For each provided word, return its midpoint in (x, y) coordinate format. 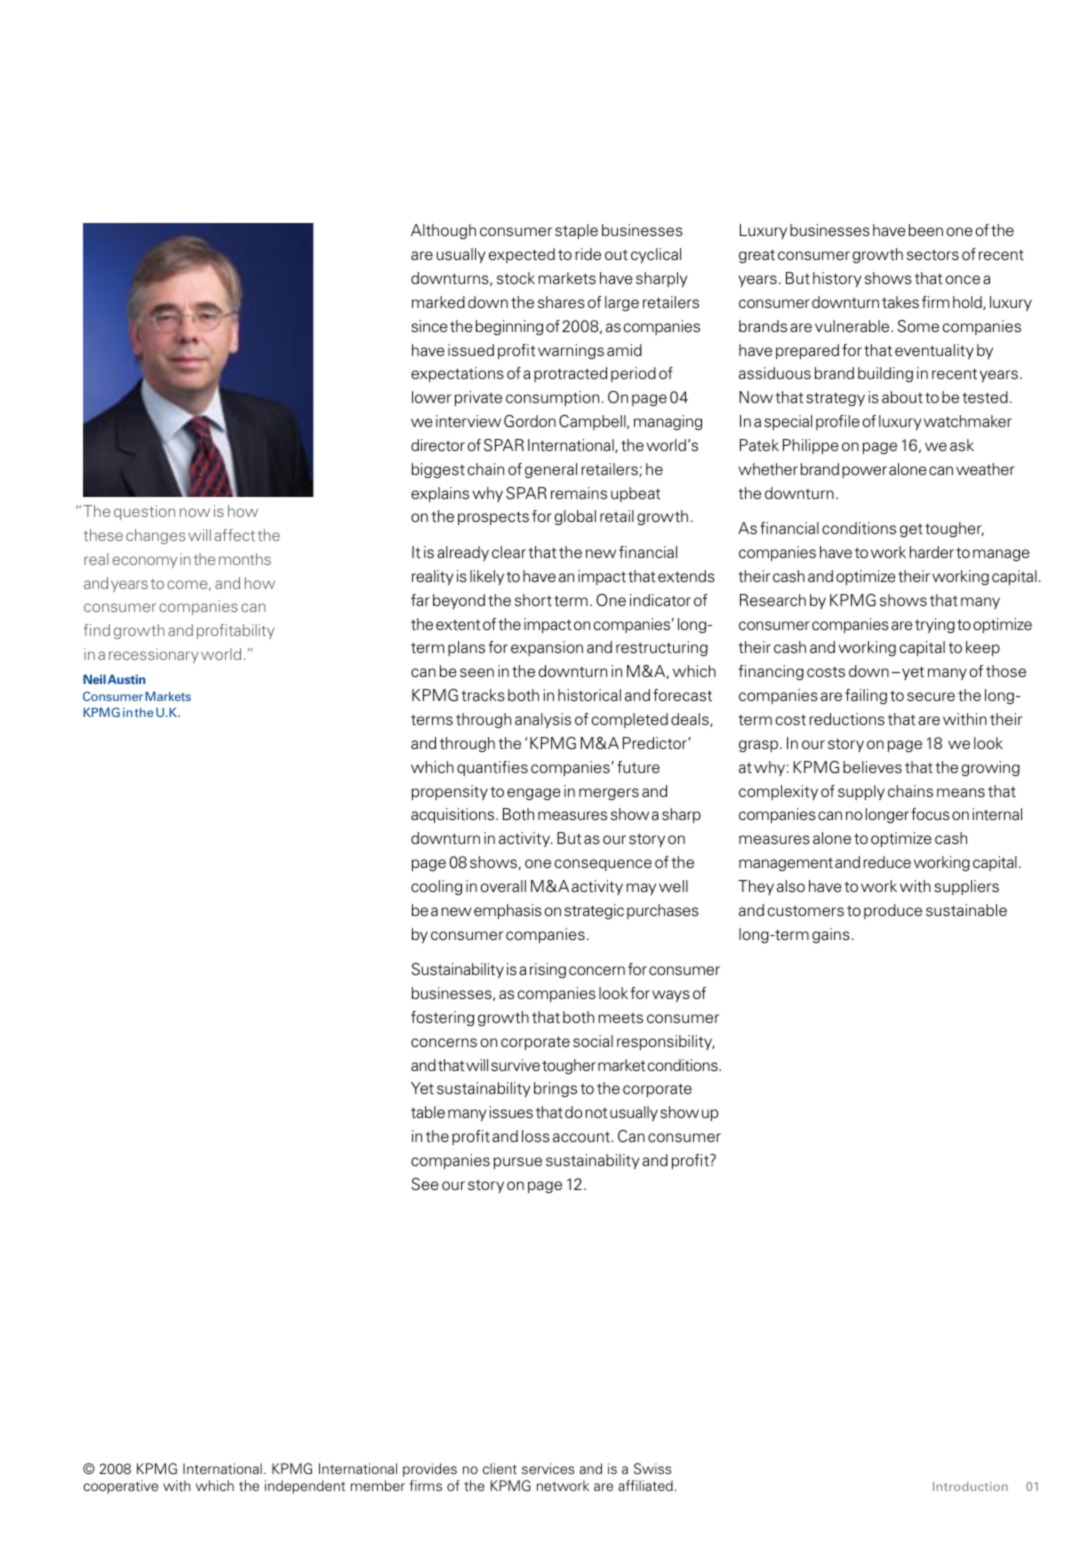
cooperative (120, 1487)
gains (831, 935)
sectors (933, 255)
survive (515, 1065)
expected (522, 255)
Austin (126, 679)
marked (438, 302)
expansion (547, 648)
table (428, 1112)
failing (866, 696)
